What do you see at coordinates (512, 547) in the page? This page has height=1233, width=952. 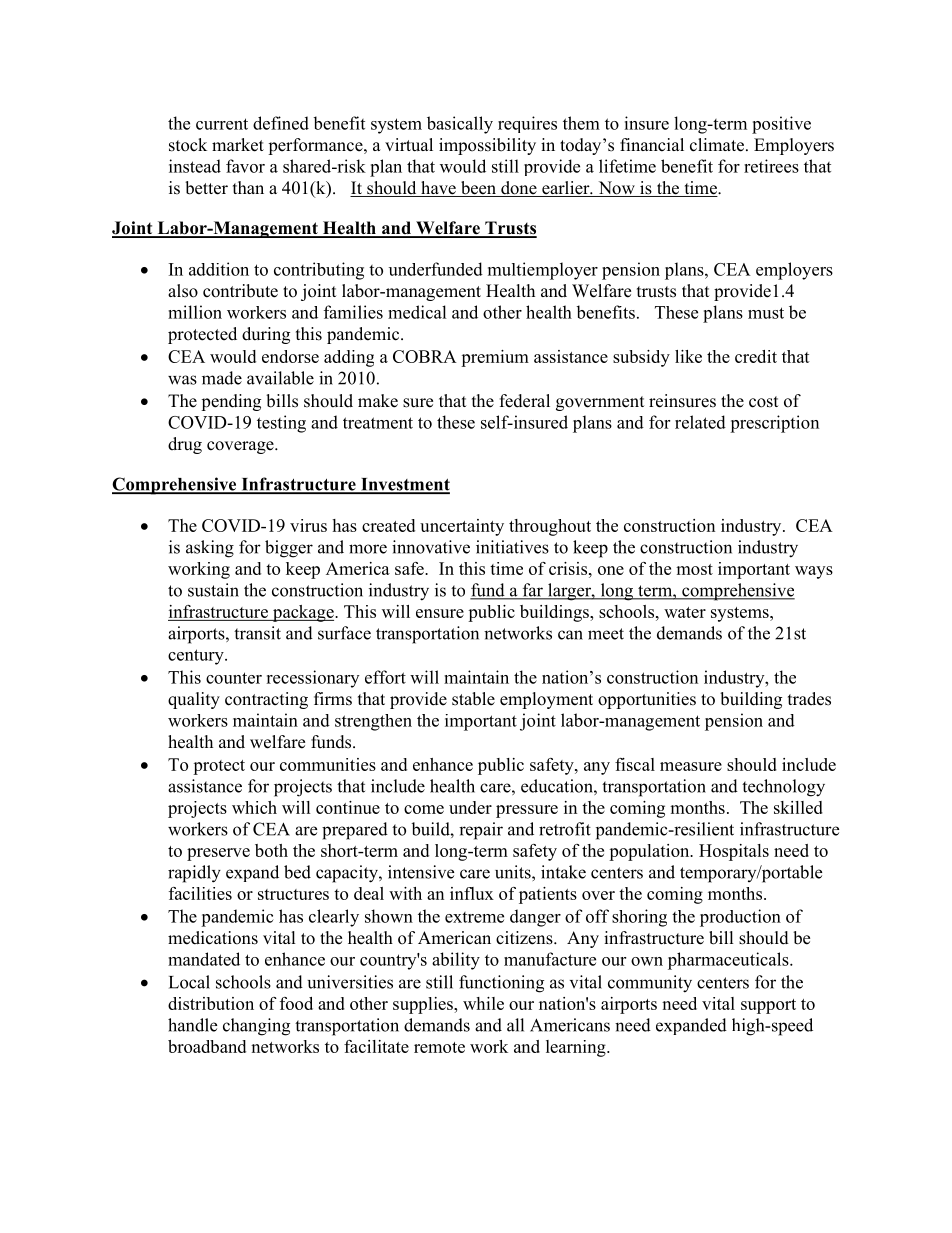 I see `initiatives` at bounding box center [512, 547].
